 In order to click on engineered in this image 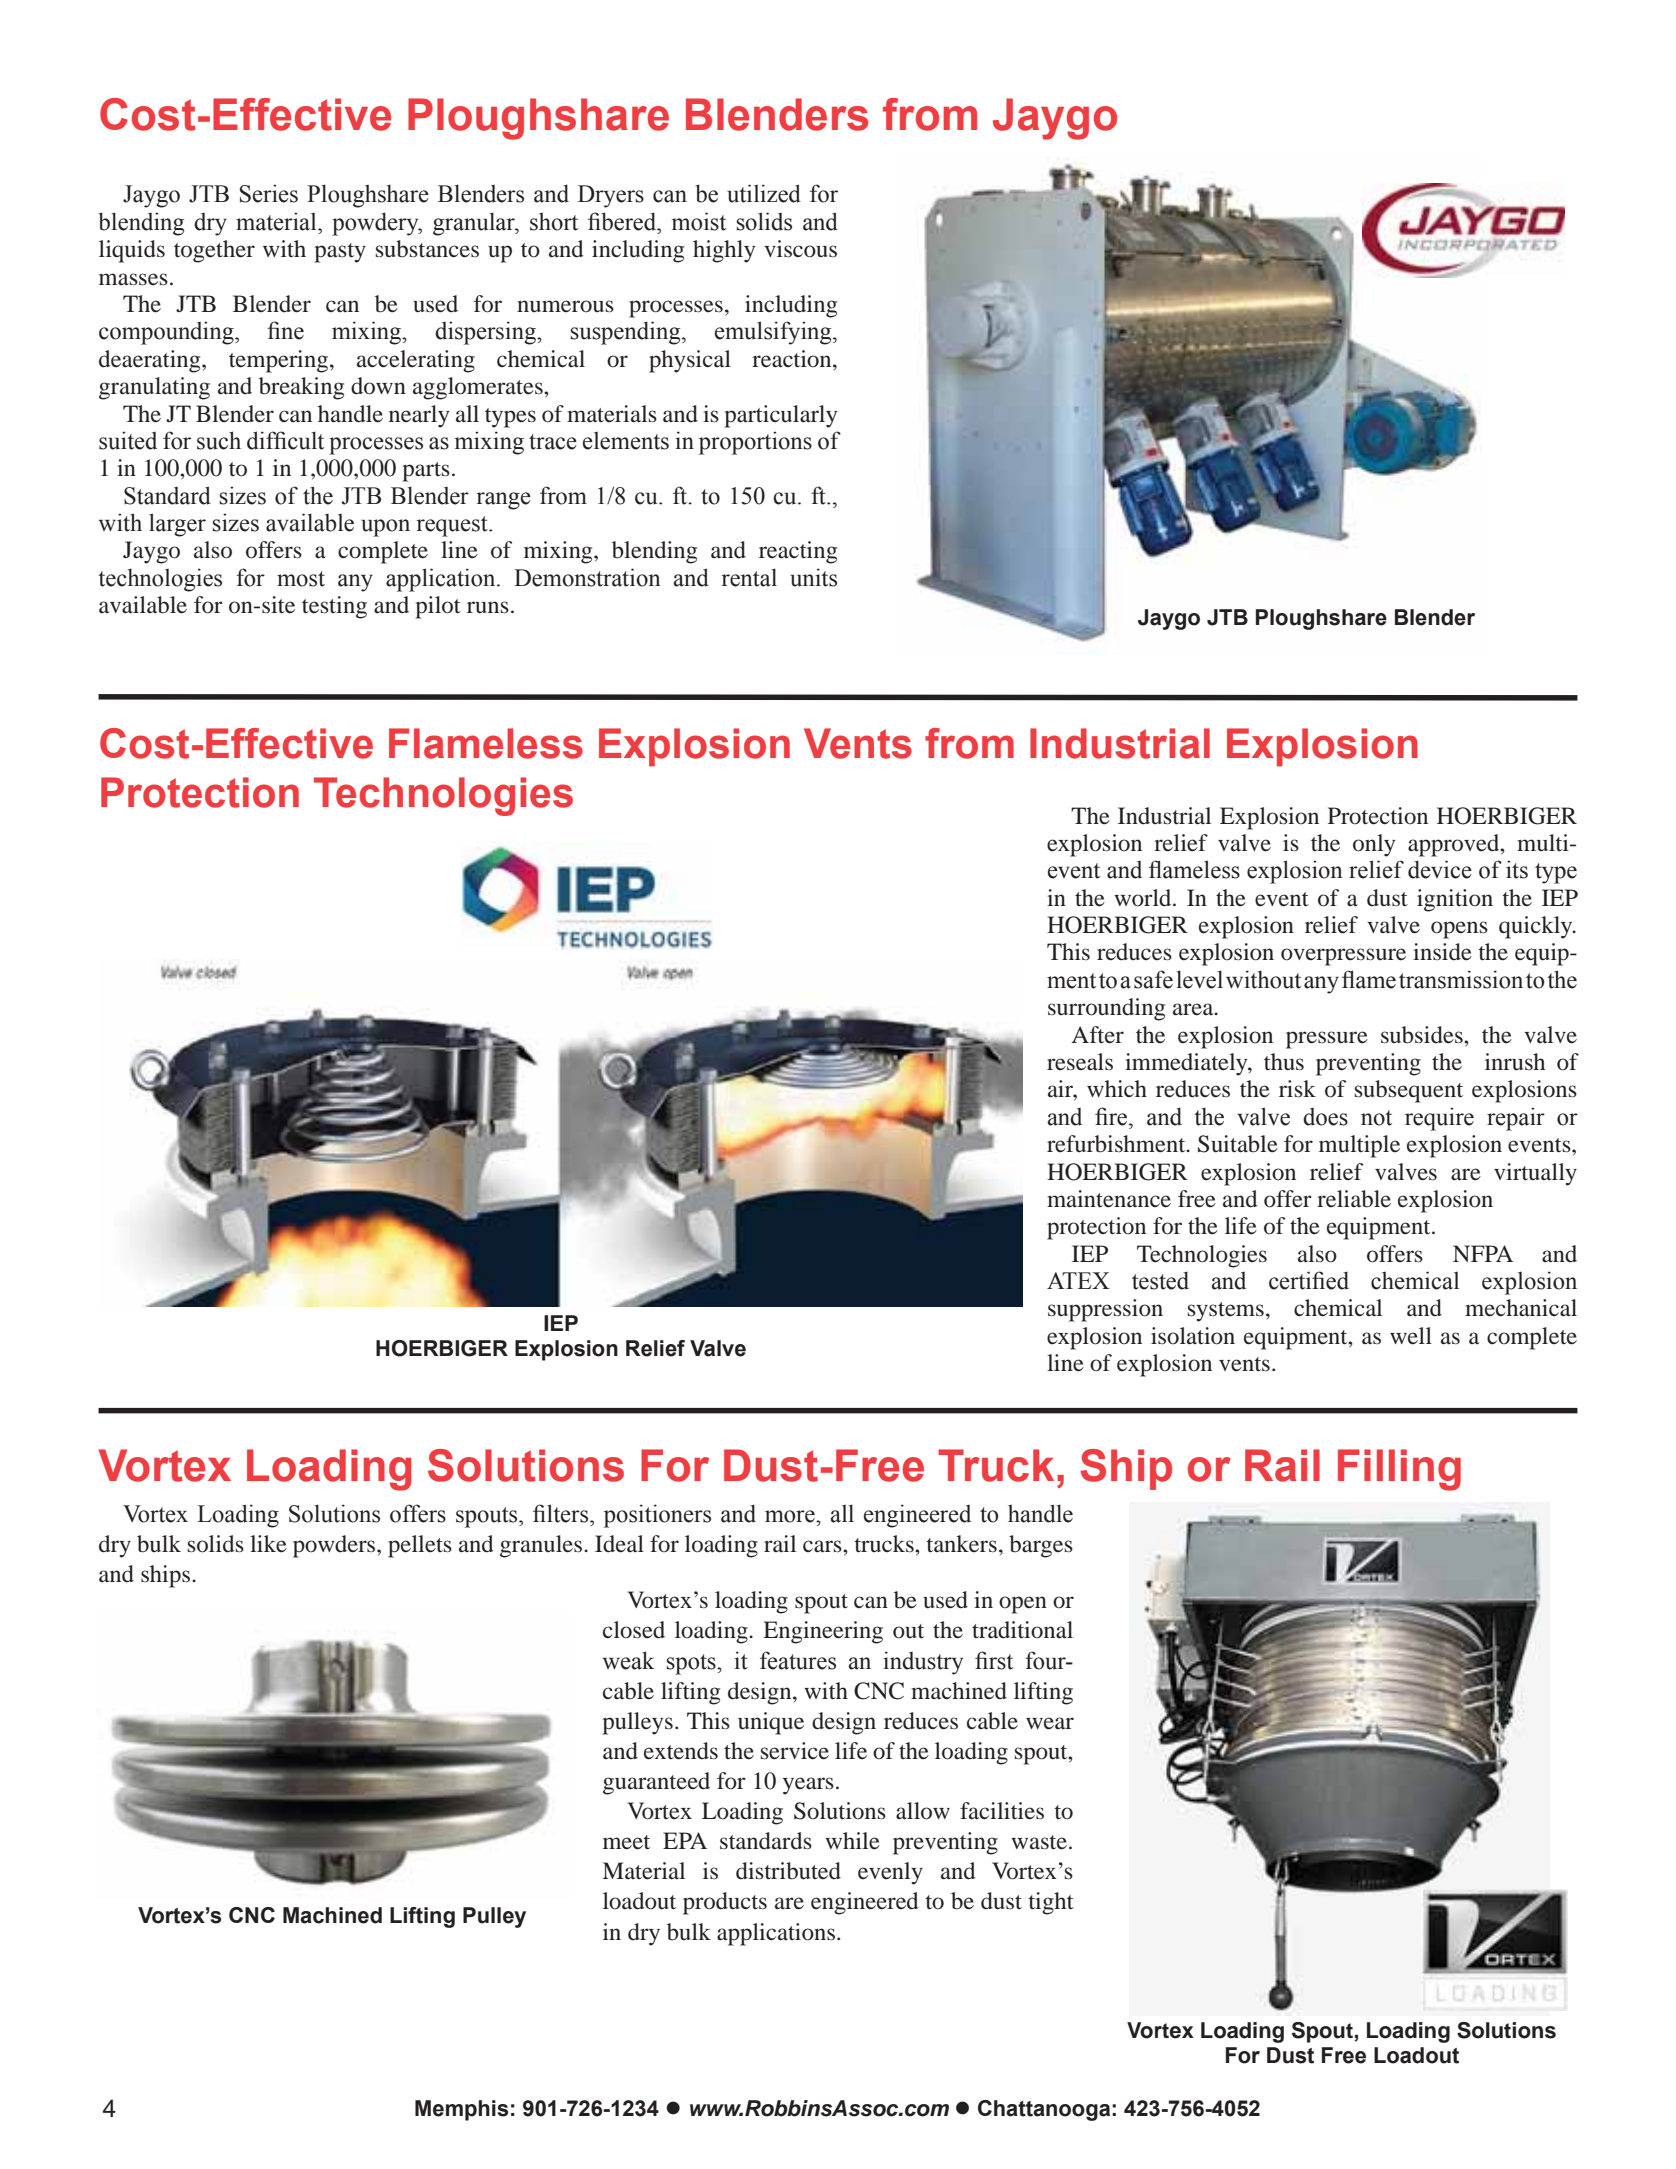, I will do `click(864, 1903)`.
